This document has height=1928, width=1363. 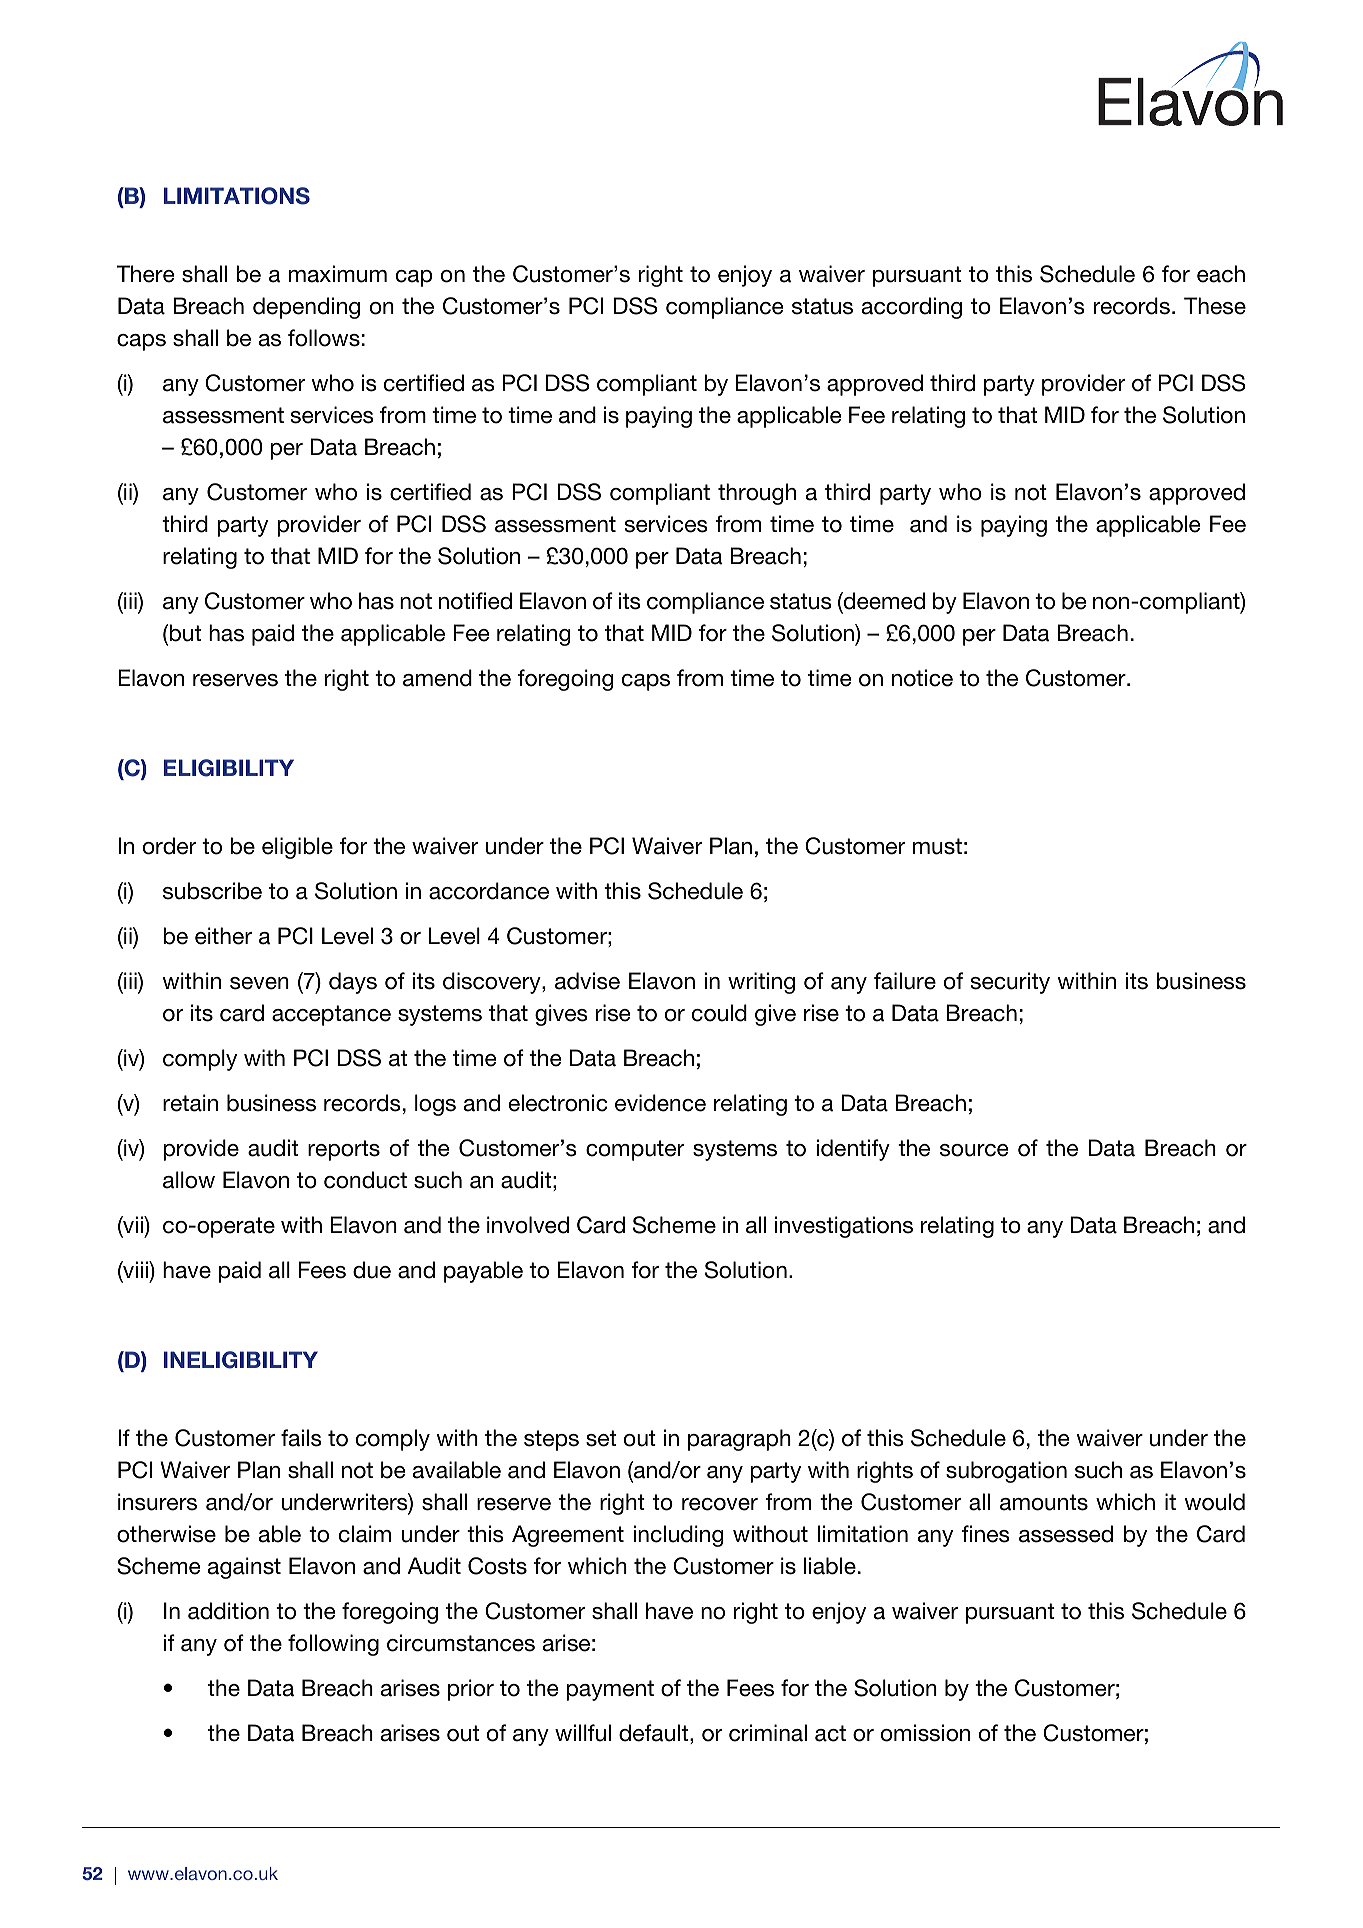 I want to click on subrogation, so click(x=1006, y=1472).
